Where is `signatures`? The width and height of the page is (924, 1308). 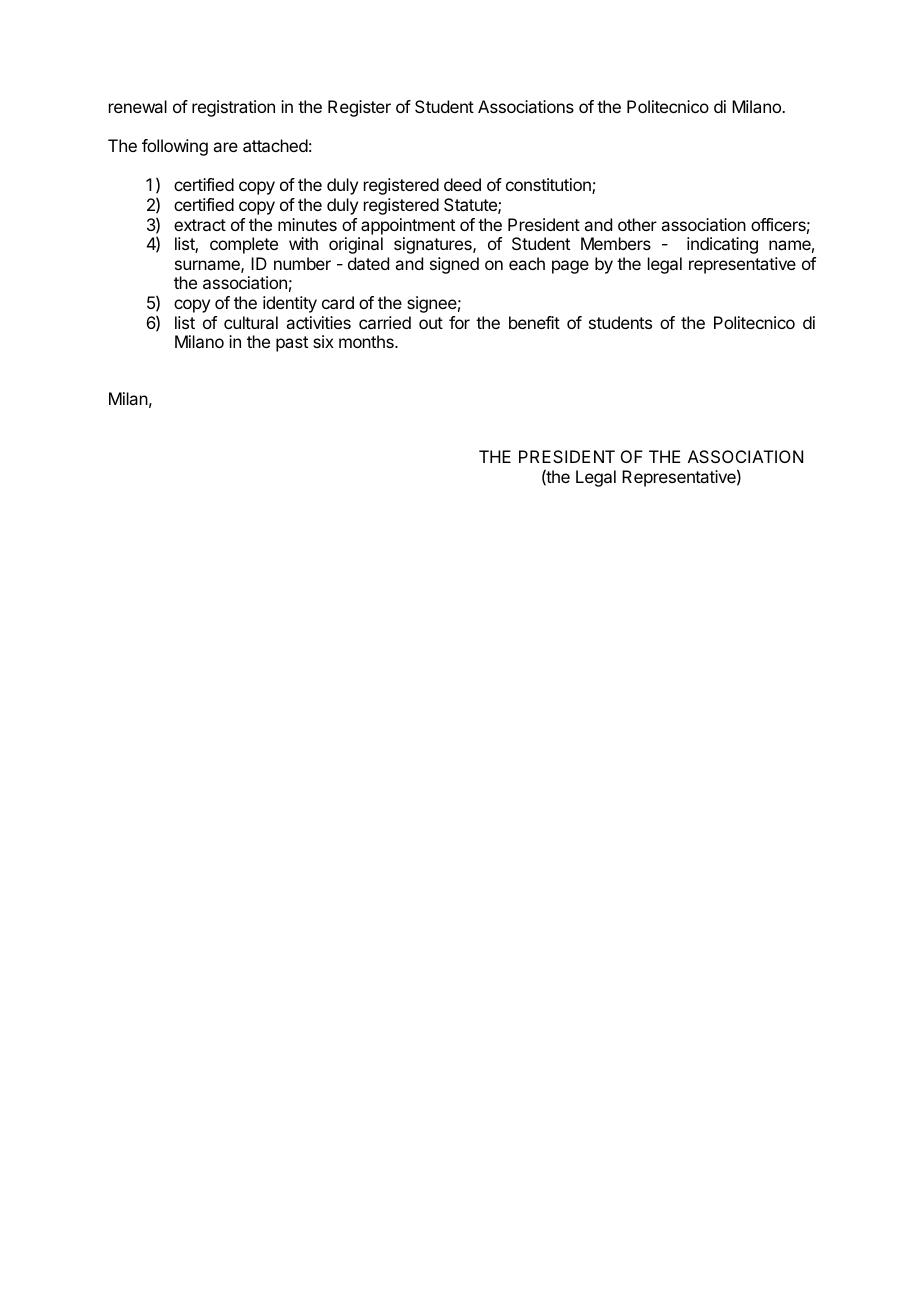 signatures is located at coordinates (434, 245).
